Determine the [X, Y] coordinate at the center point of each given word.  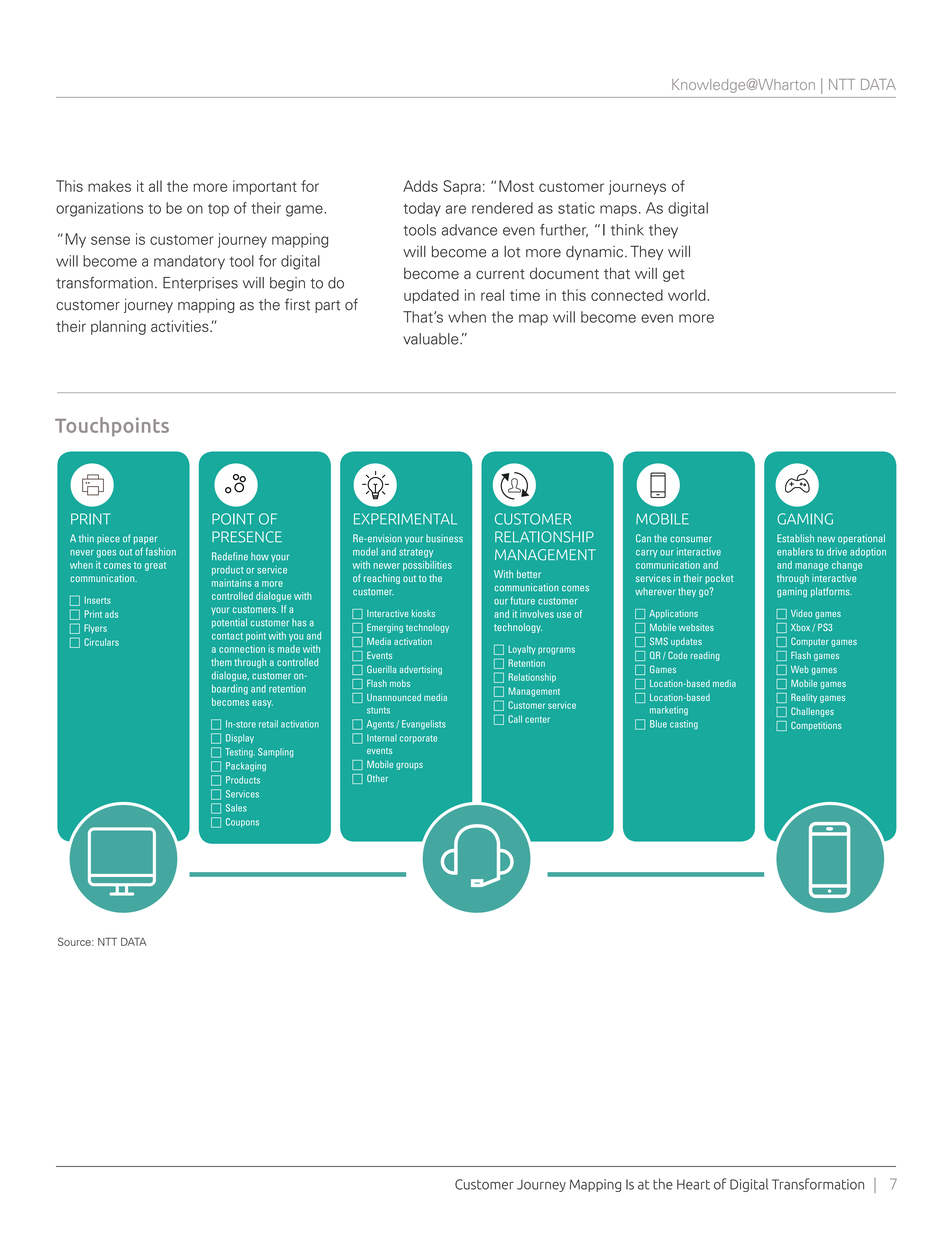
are [455, 209]
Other [377, 778]
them [221, 662]
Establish [795, 538]
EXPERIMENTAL [405, 519]
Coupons [242, 822]
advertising [420, 670]
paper [145, 540]
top [218, 210]
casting [684, 725]
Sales [236, 808]
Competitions [816, 726]
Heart [693, 1184]
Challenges [812, 712]
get [674, 275]
